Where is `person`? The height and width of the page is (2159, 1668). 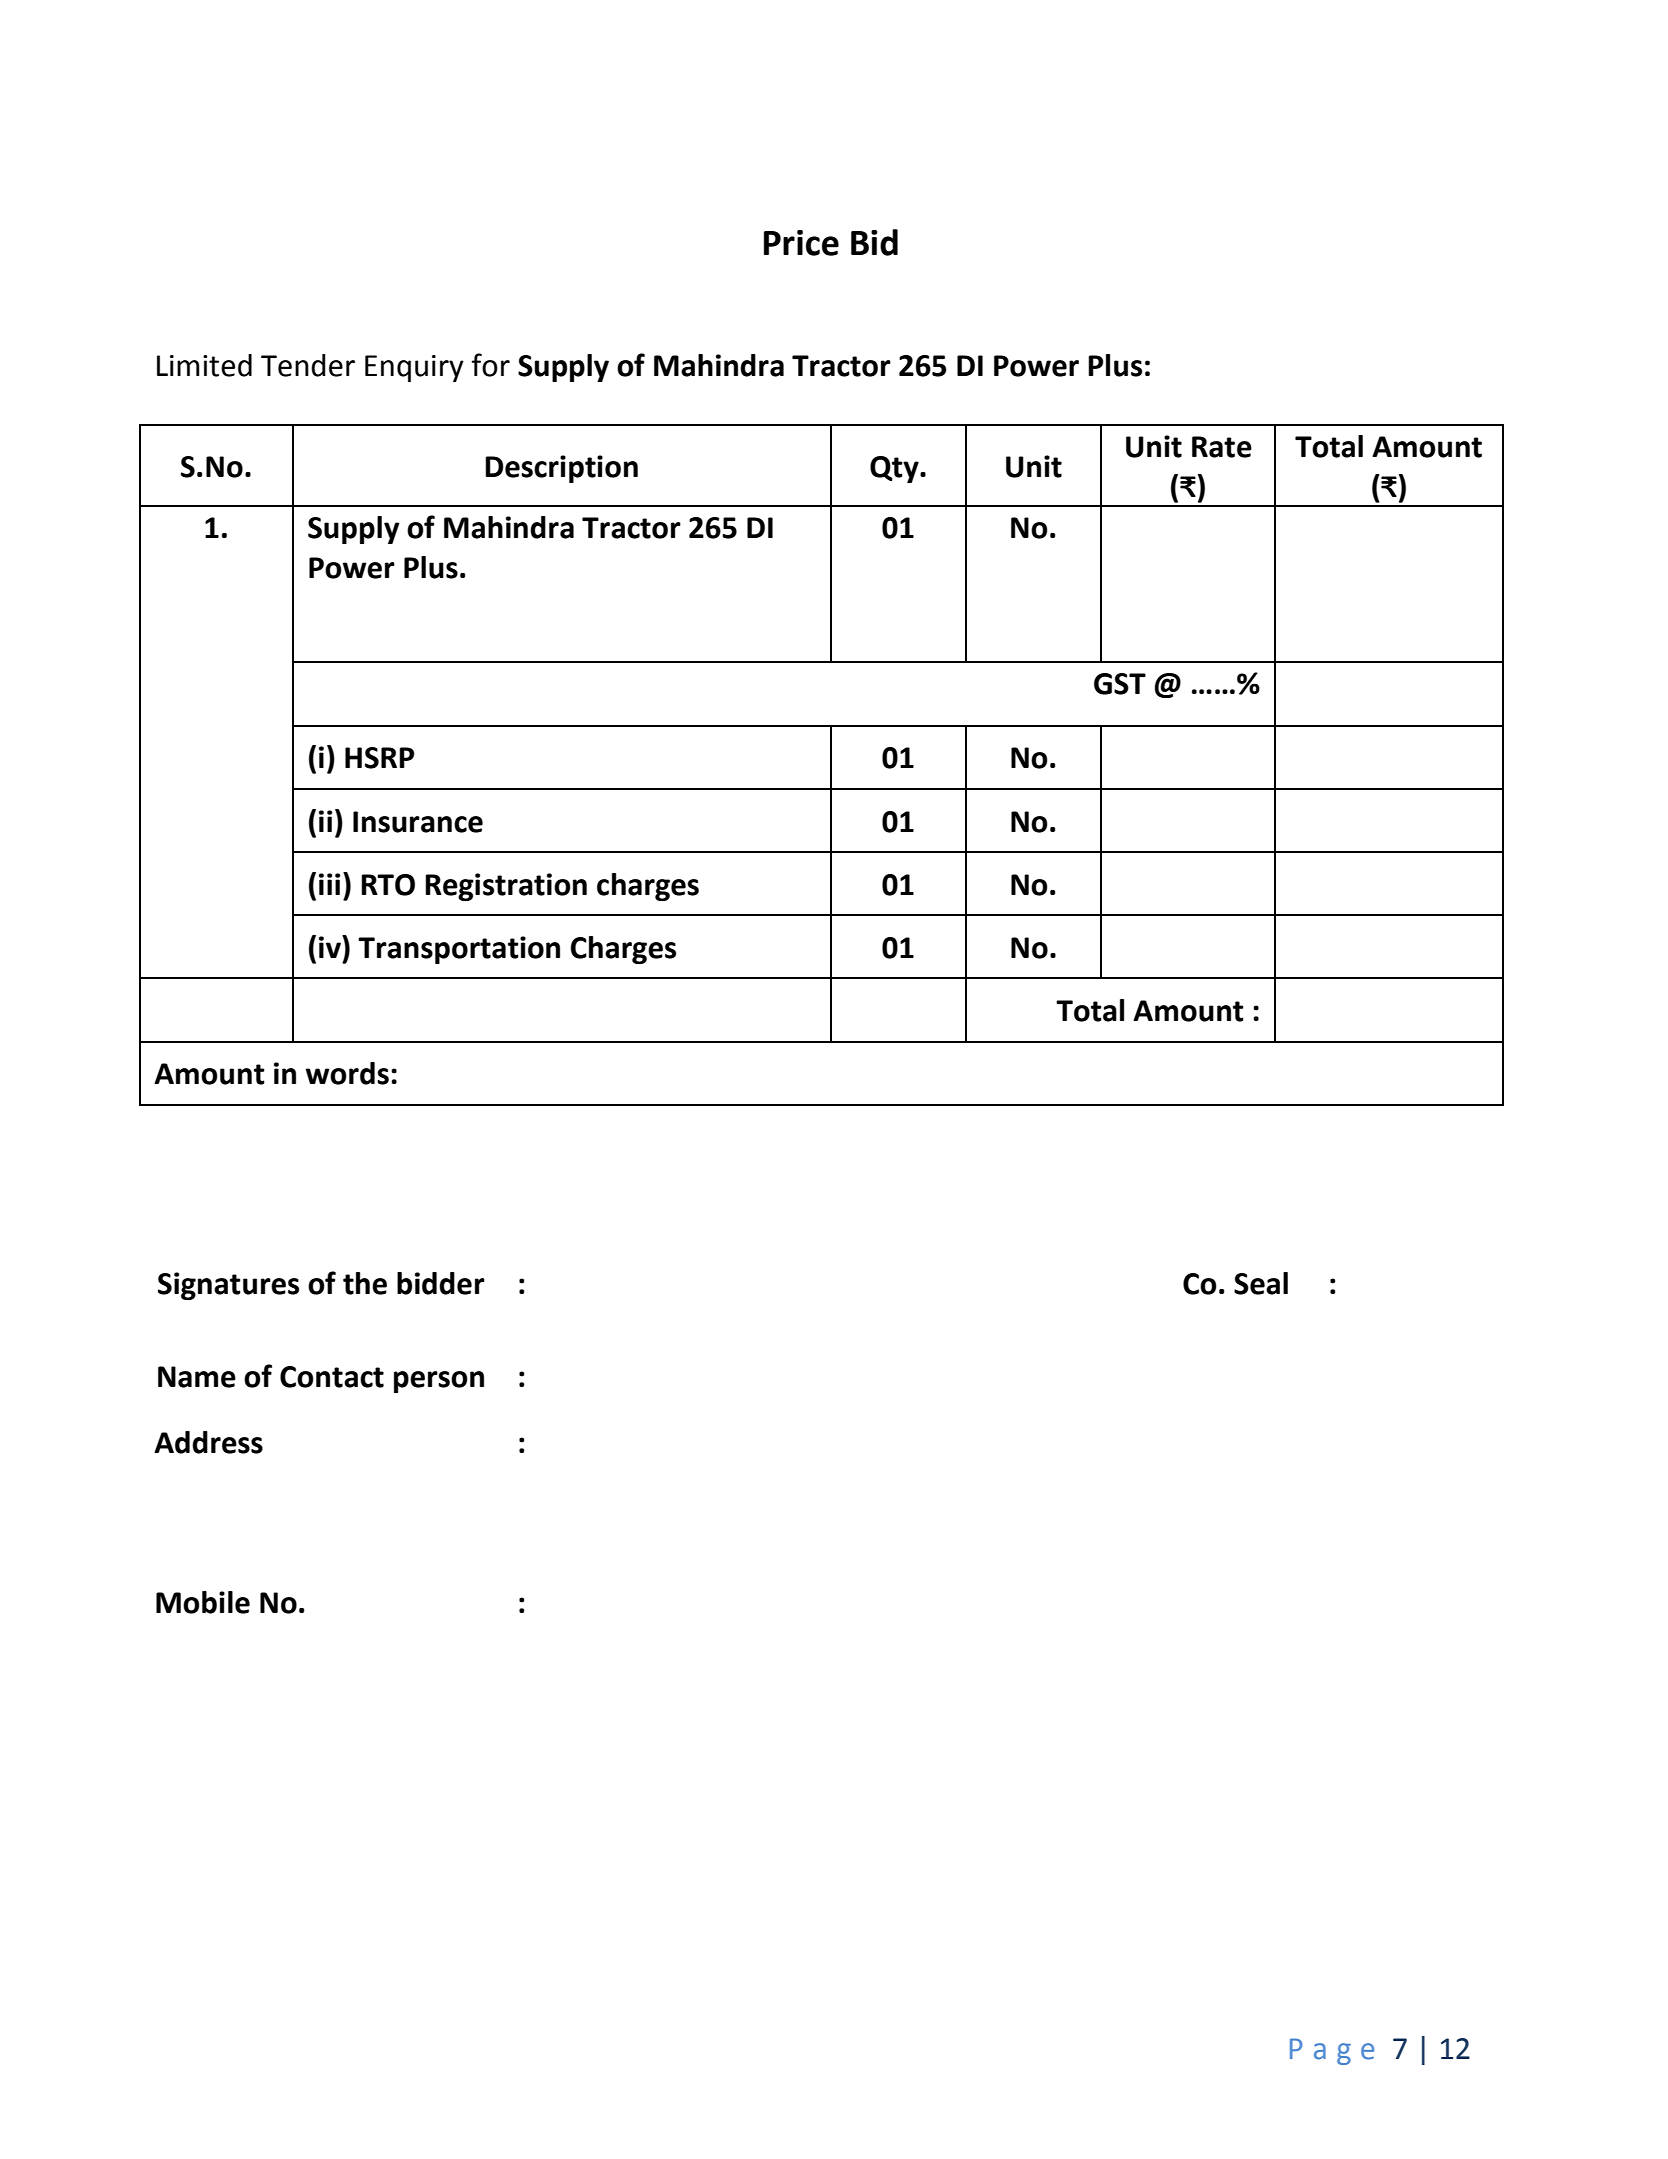
person is located at coordinates (439, 1382).
